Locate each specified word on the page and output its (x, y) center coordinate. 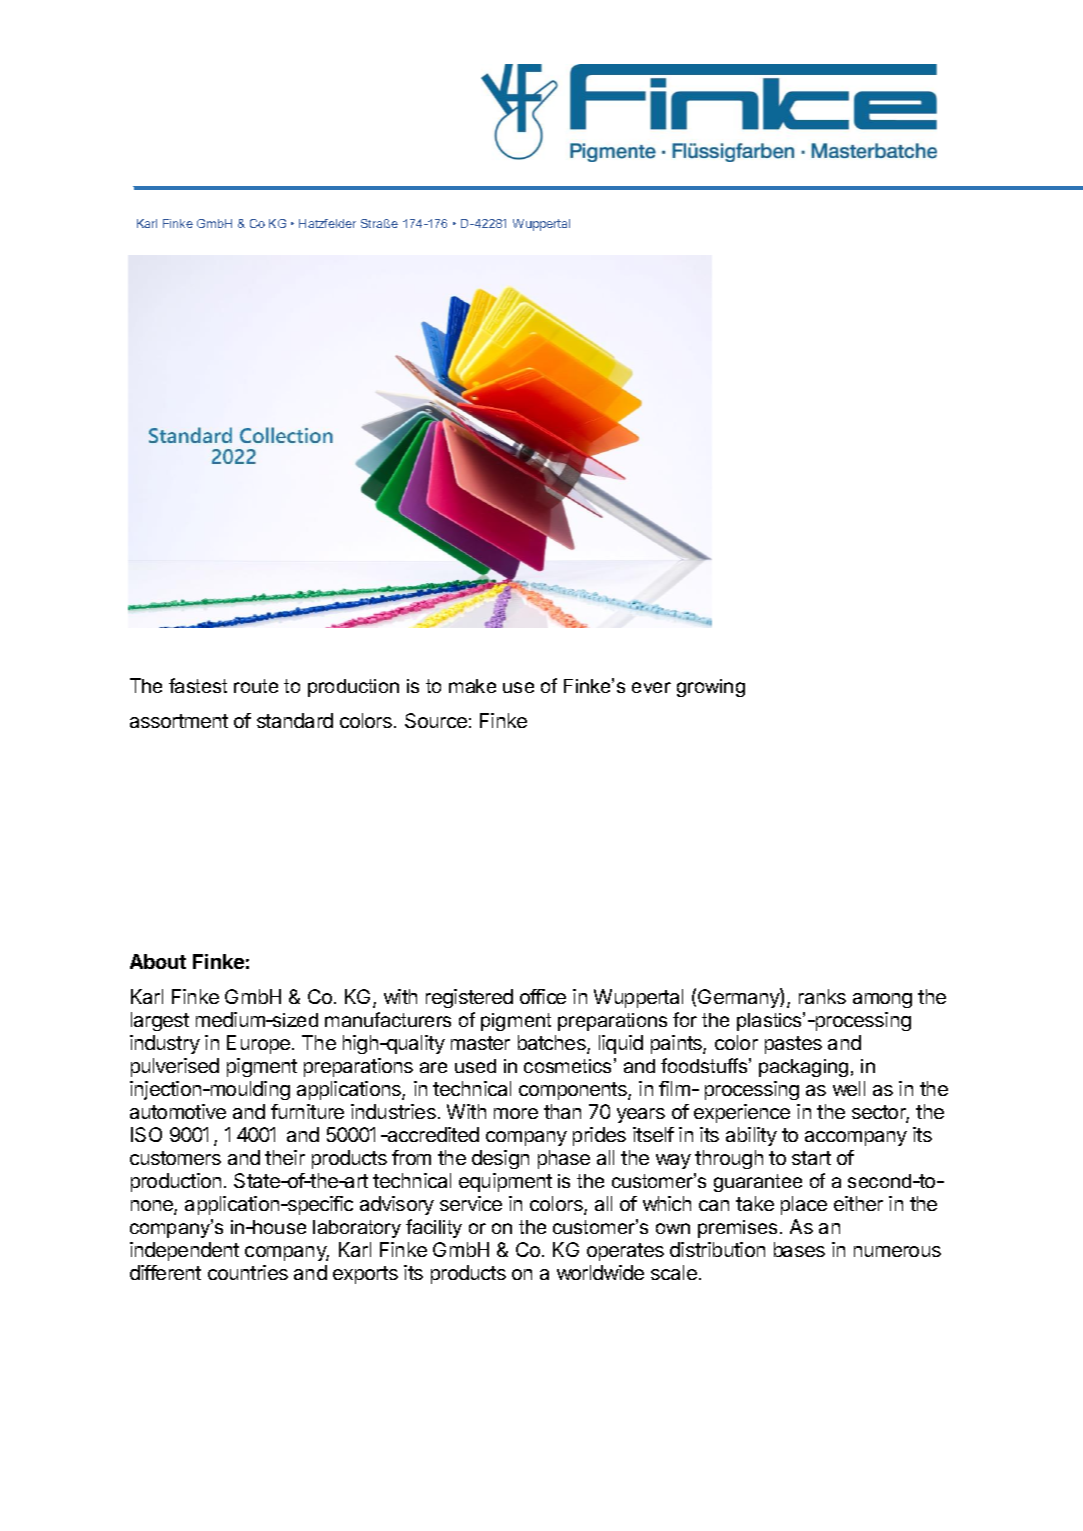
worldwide (600, 1272)
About (158, 961)
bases (799, 1249)
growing (711, 688)
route (256, 686)
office (543, 996)
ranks (822, 996)
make (472, 686)
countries (248, 1272)
